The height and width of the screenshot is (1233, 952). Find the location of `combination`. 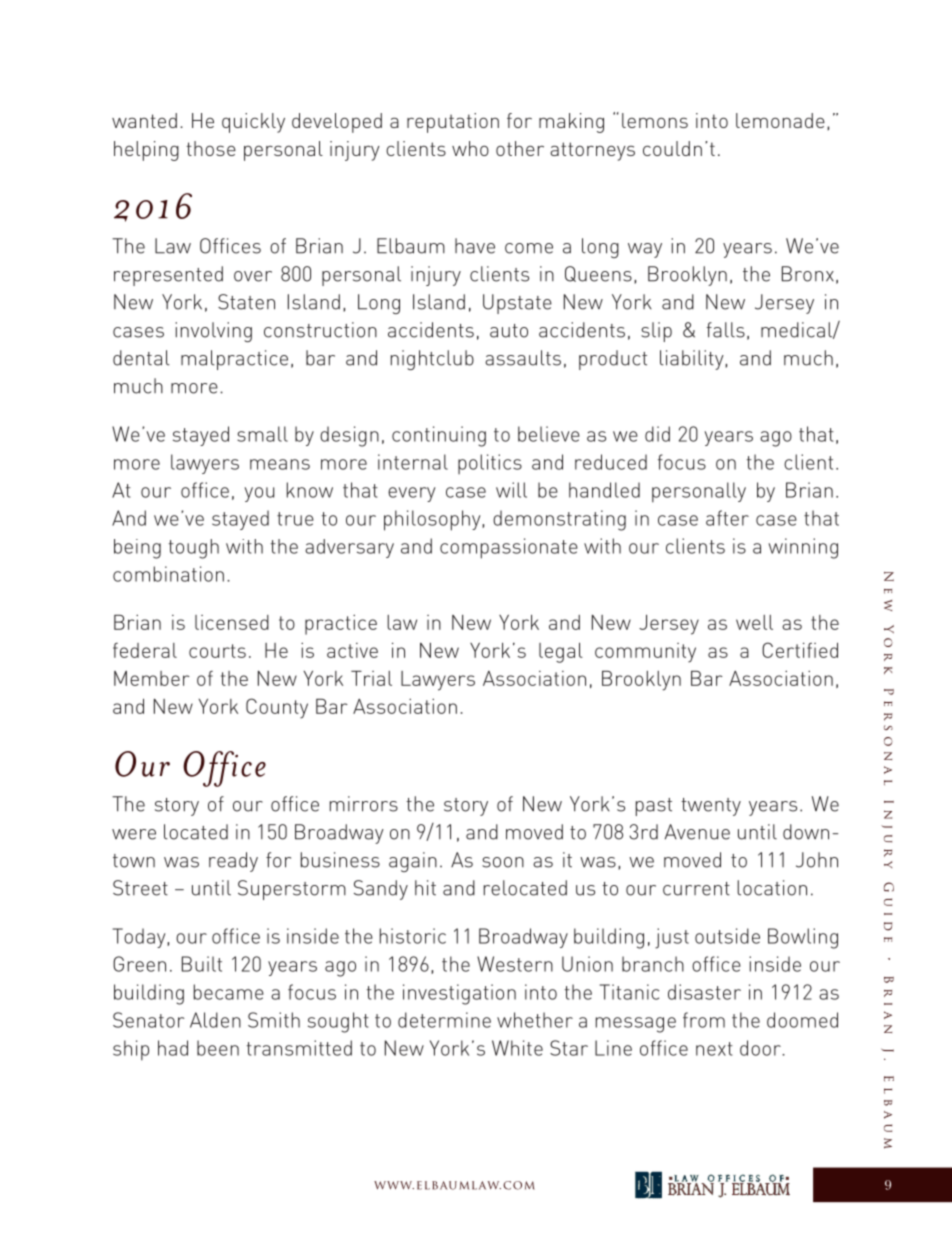

combination is located at coordinates (168, 574).
